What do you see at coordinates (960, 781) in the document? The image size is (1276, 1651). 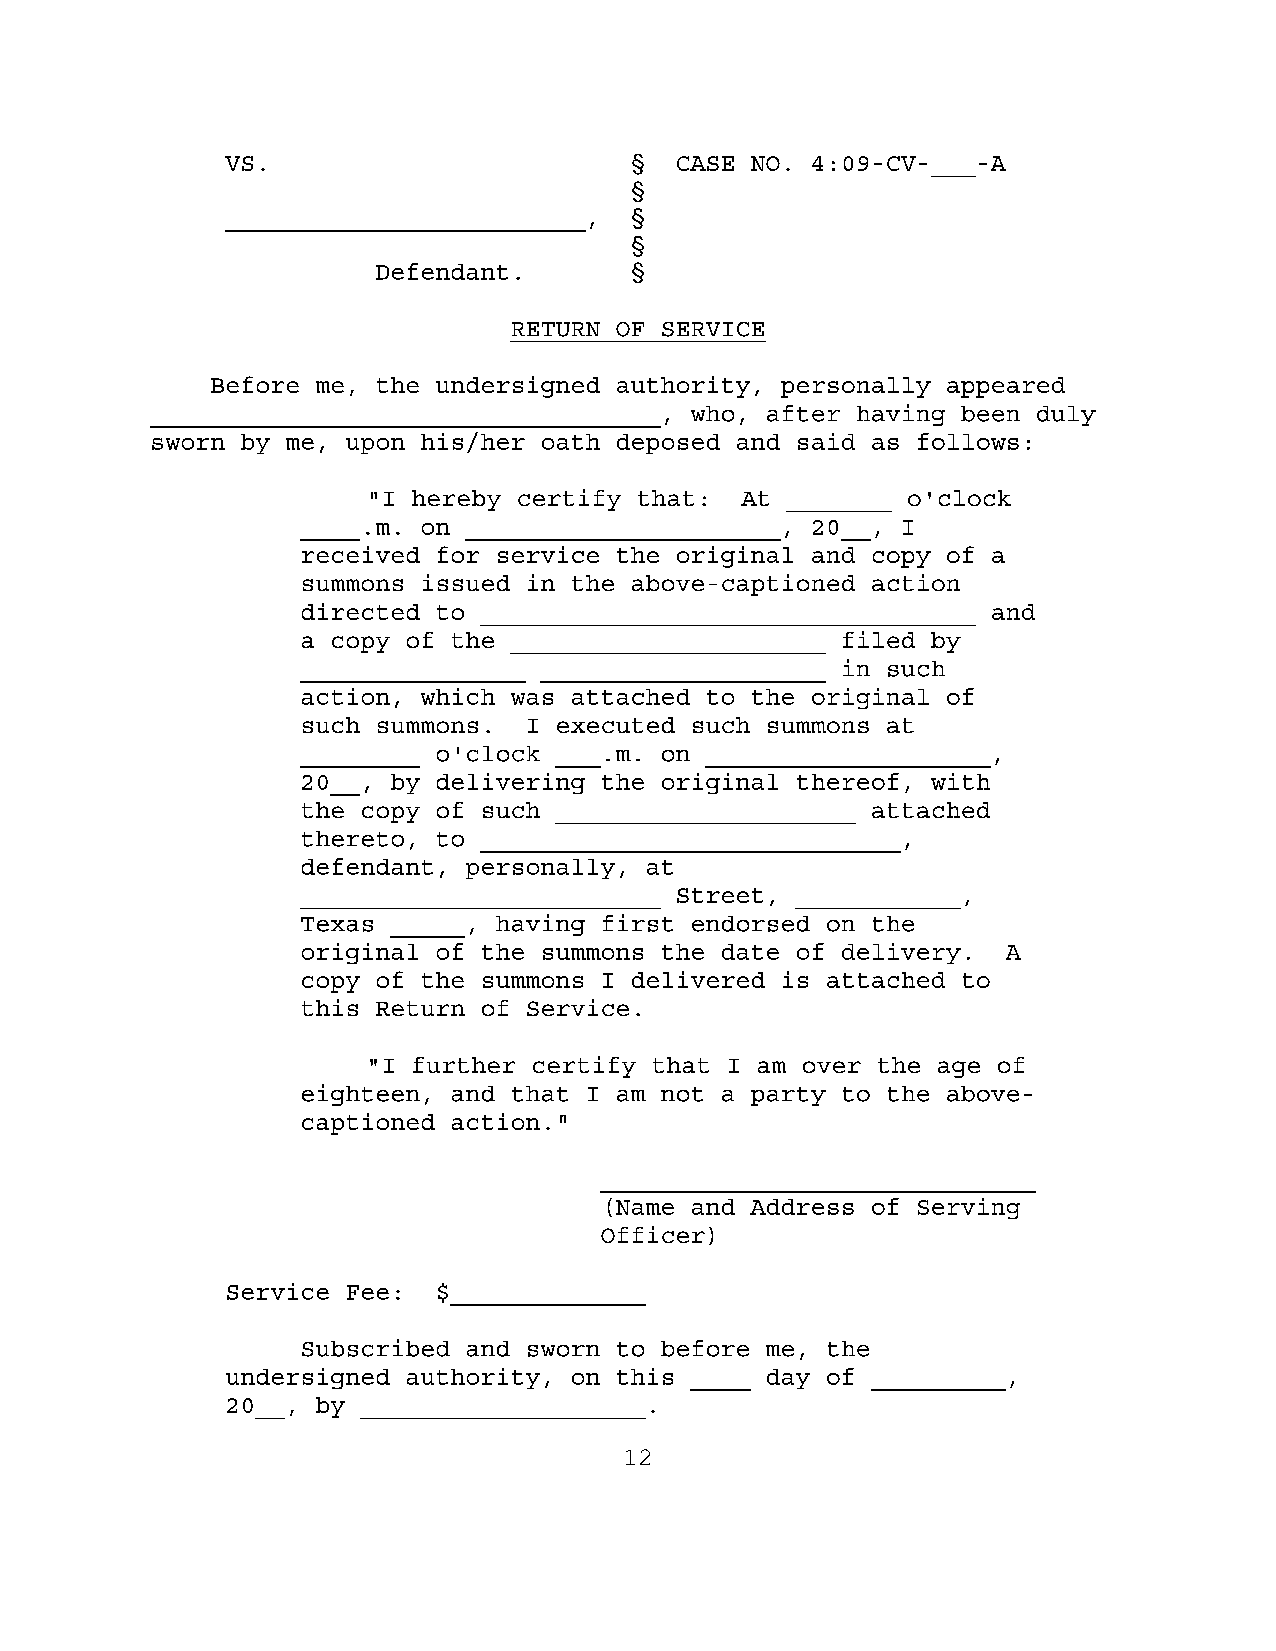 I see `with` at bounding box center [960, 781].
